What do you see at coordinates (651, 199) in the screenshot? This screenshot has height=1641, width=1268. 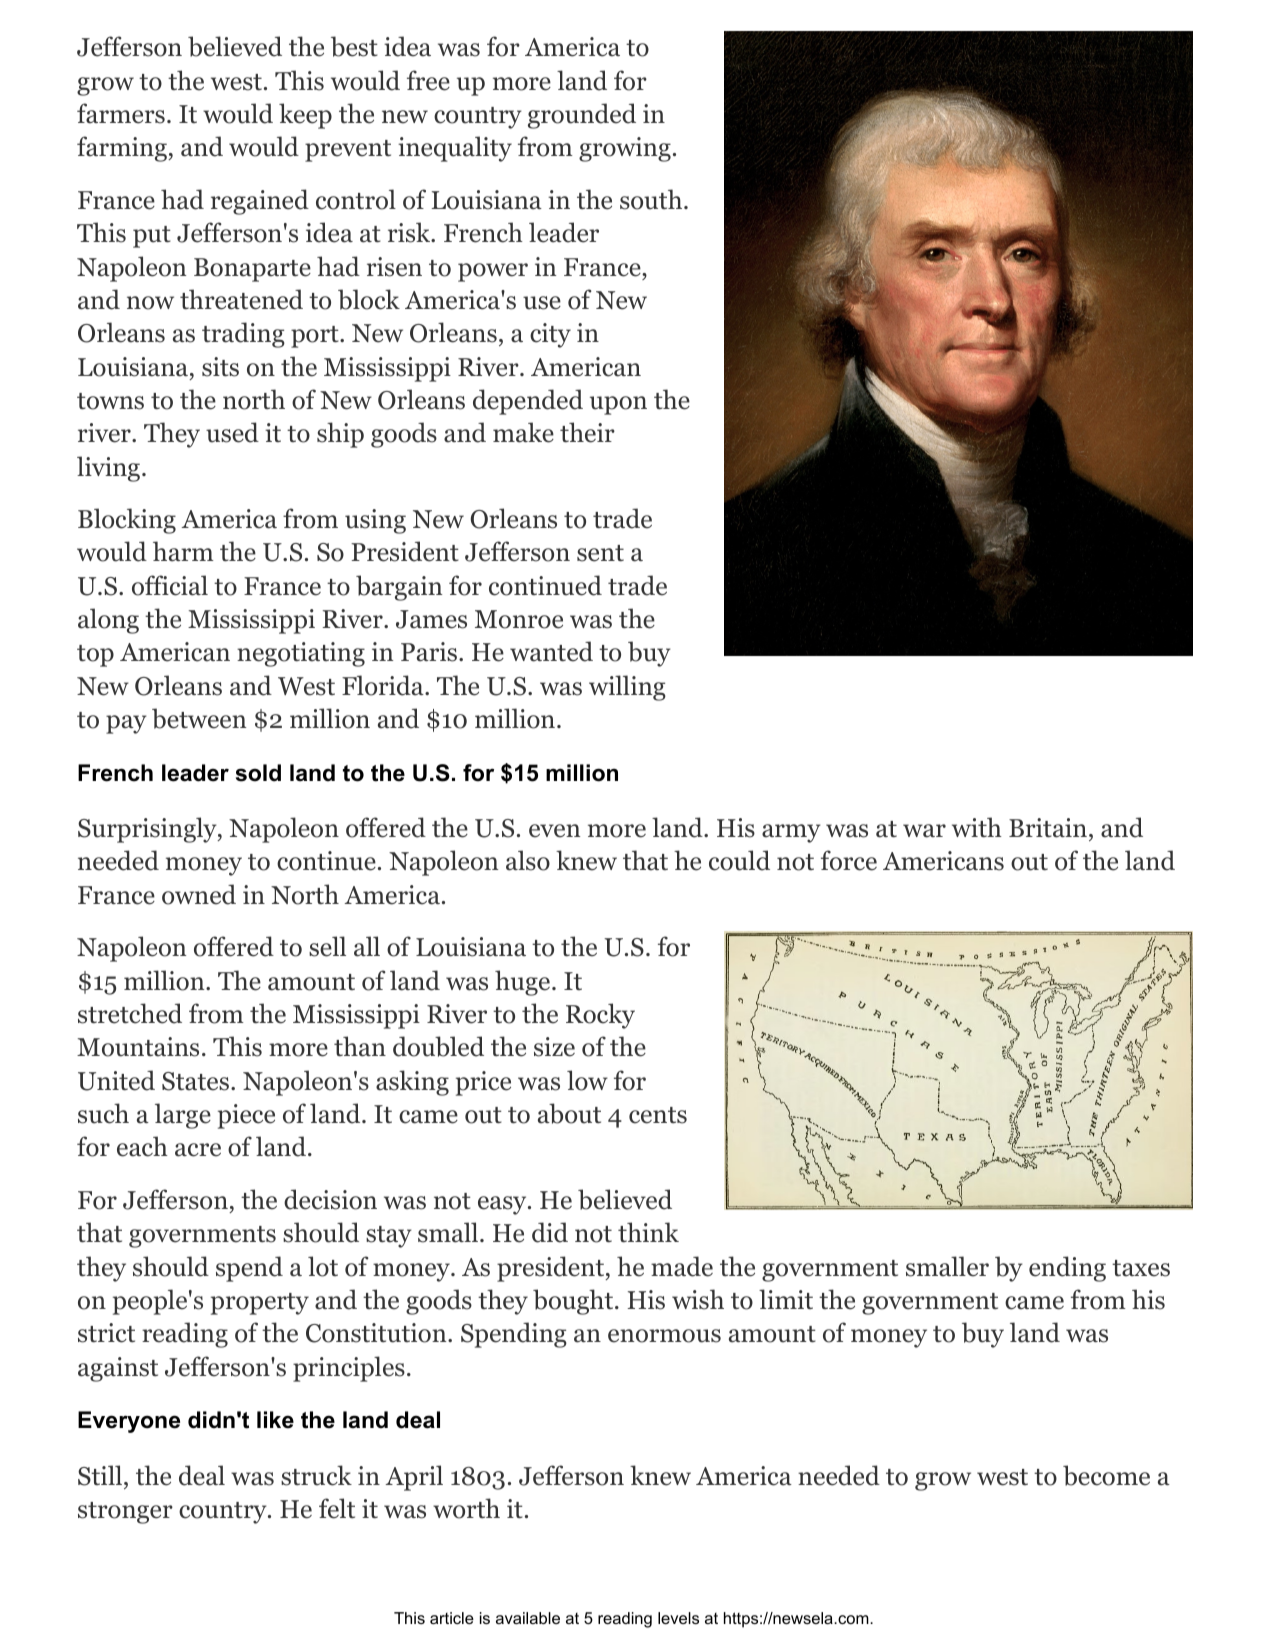 I see `south` at bounding box center [651, 199].
